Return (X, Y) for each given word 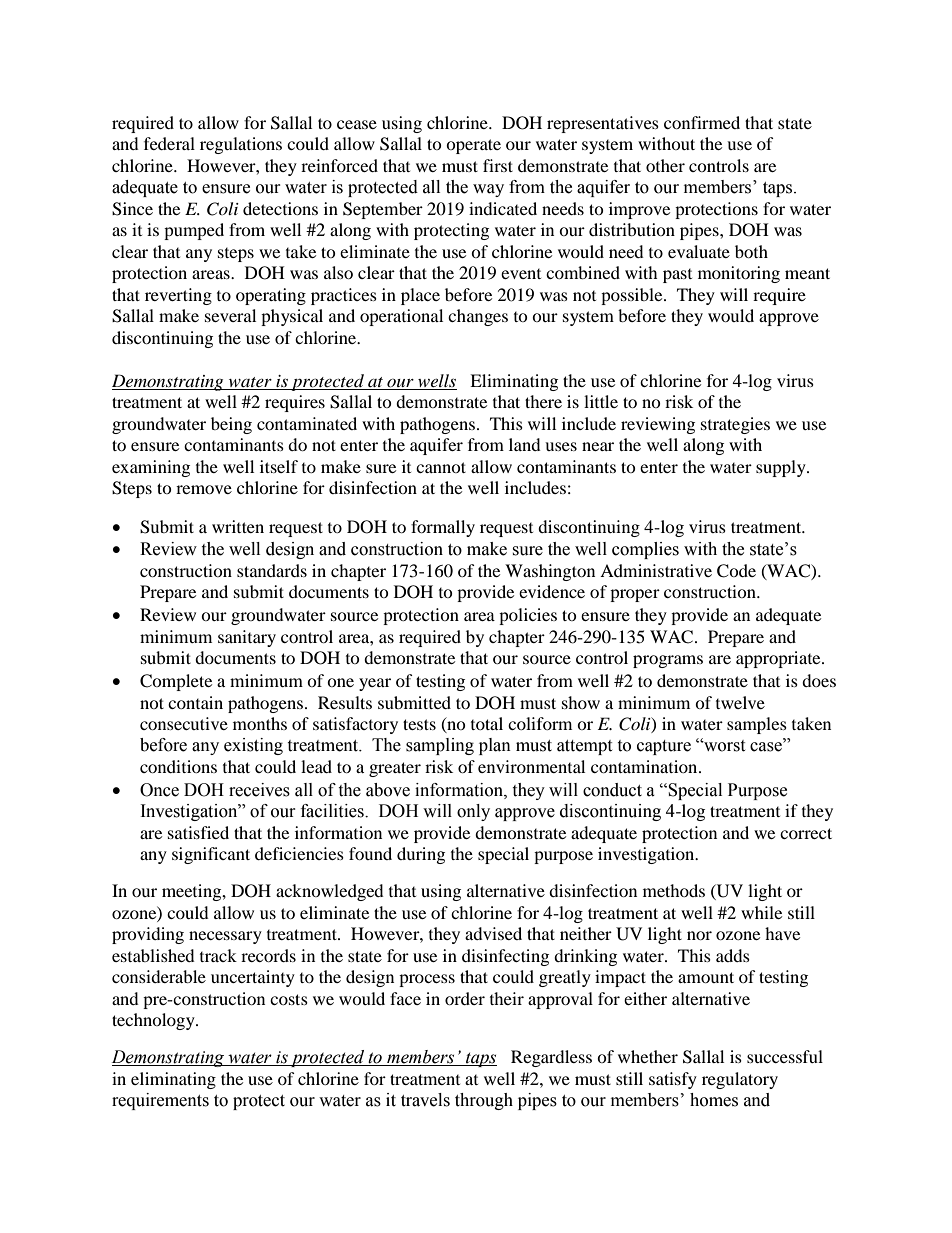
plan (495, 746)
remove (204, 489)
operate (473, 146)
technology (154, 1021)
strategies (735, 425)
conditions (178, 766)
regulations (241, 145)
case (767, 747)
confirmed (702, 122)
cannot (441, 467)
